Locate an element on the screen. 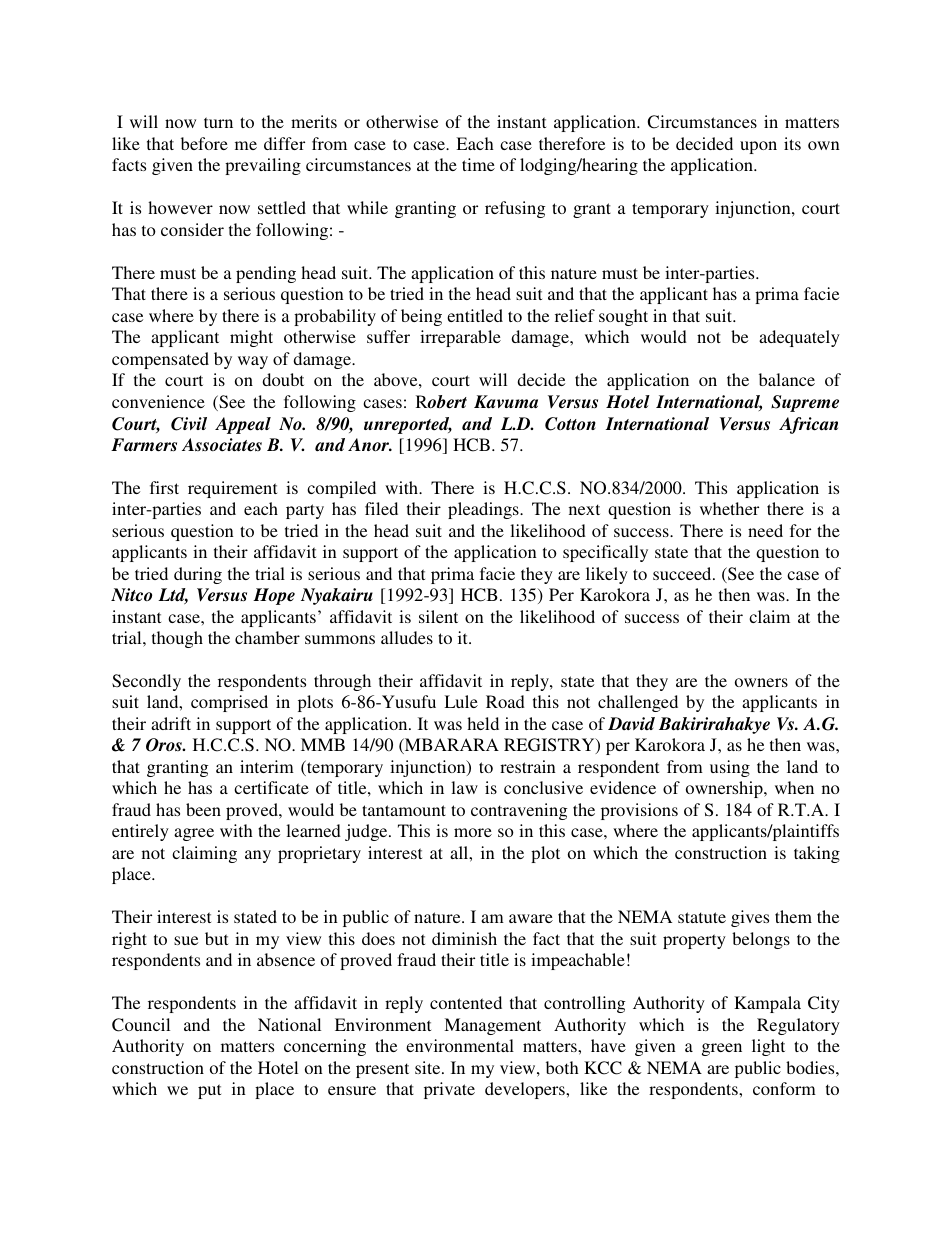 Image resolution: width=952 pixels, height=1233 pixels. adrift is located at coordinates (171, 723).
